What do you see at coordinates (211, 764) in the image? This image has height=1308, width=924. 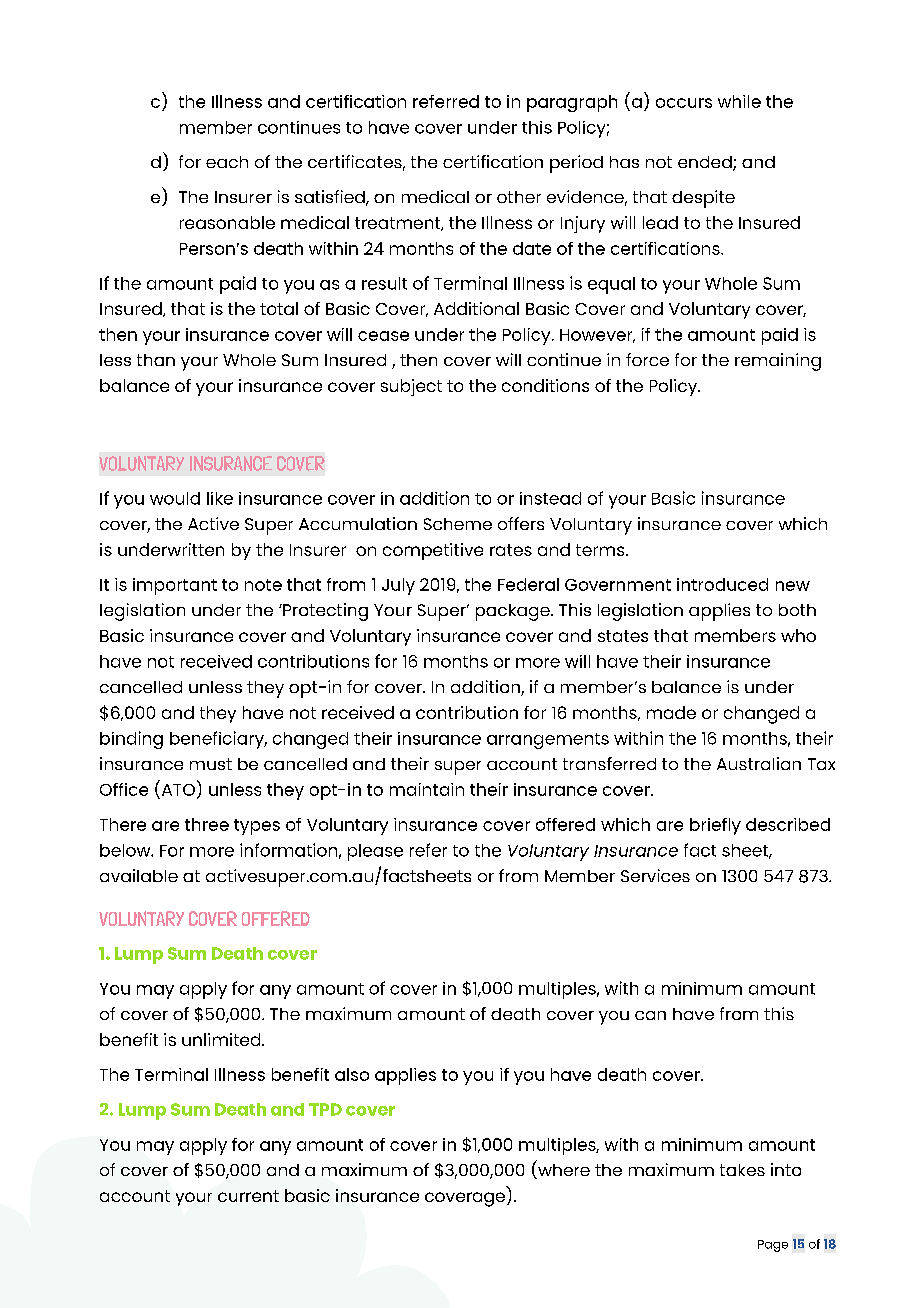 I see `must` at bounding box center [211, 764].
